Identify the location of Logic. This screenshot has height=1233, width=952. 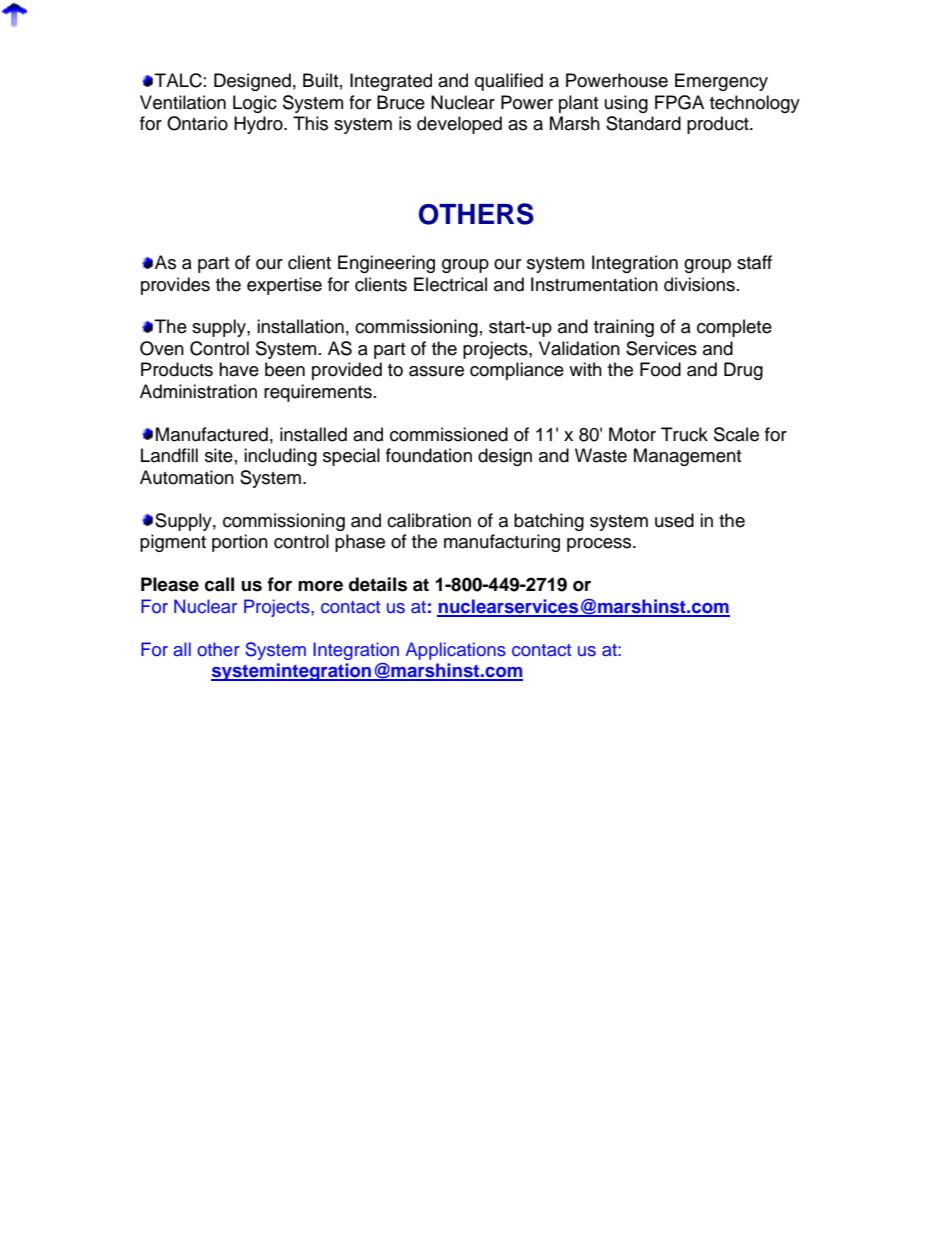
(255, 104).
